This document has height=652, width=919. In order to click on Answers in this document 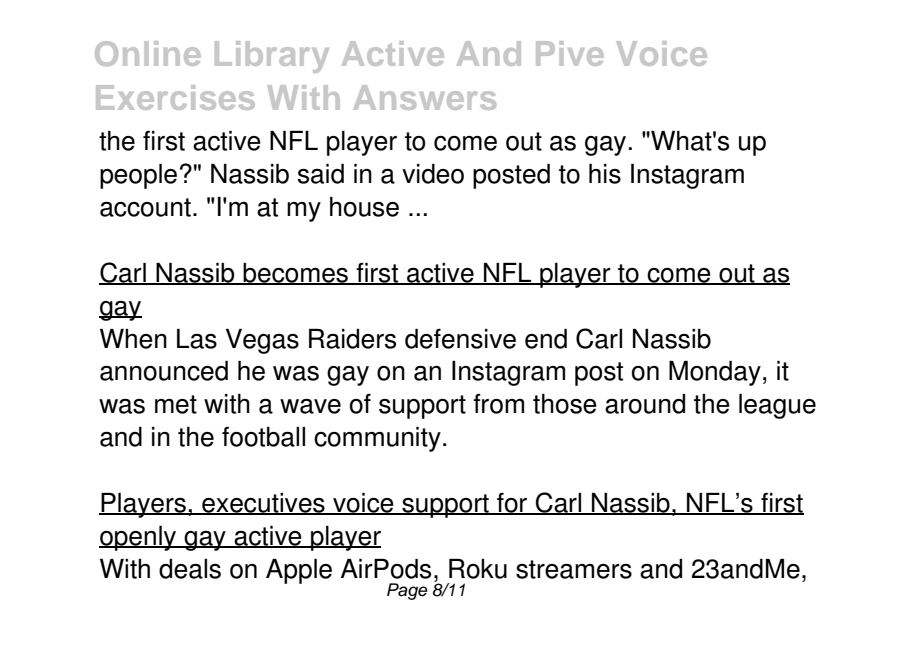, I will do `click(424, 97)`.
